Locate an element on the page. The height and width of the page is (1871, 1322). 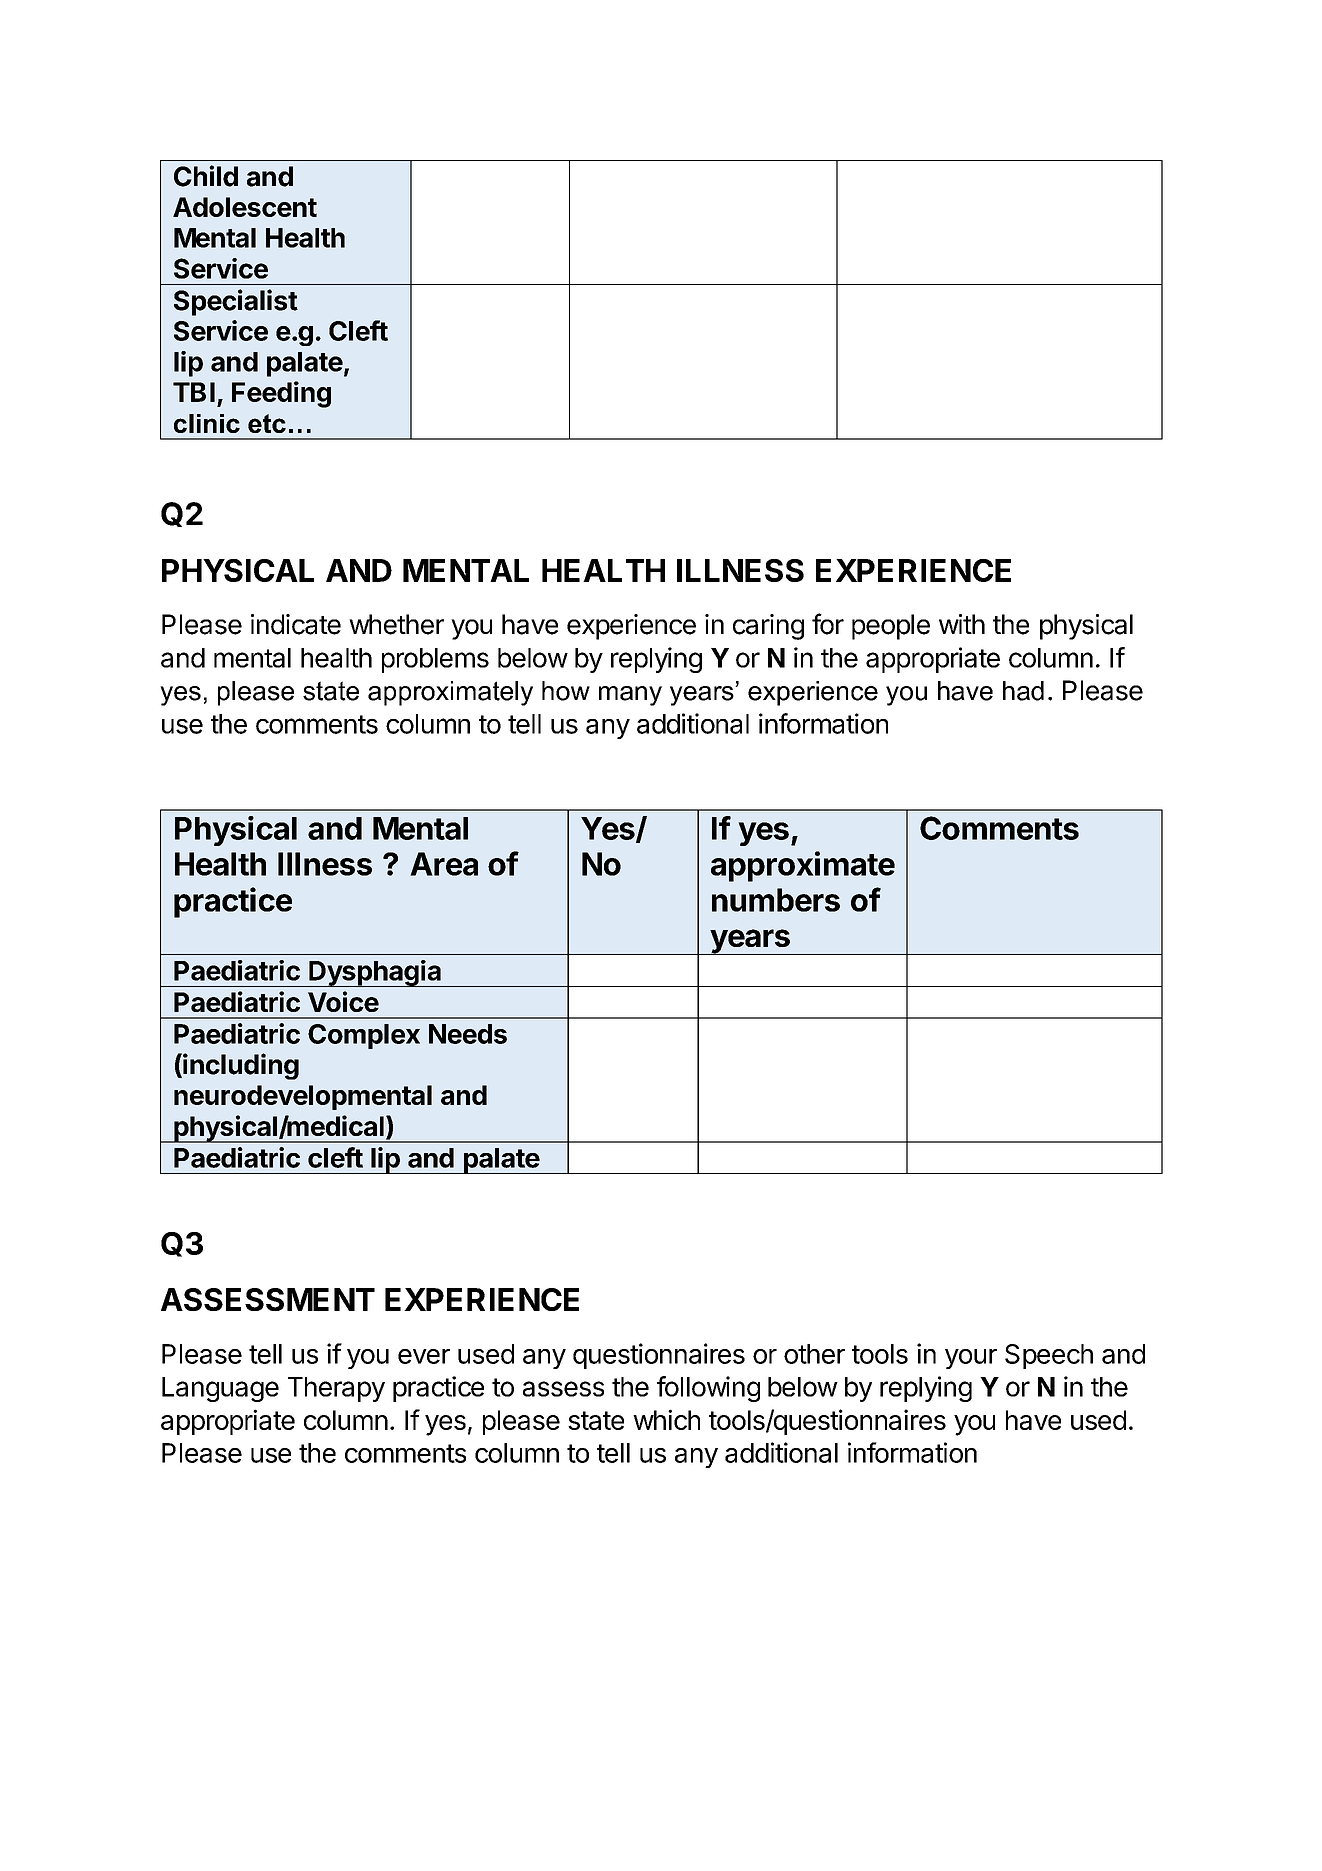
etc is located at coordinates (267, 423).
